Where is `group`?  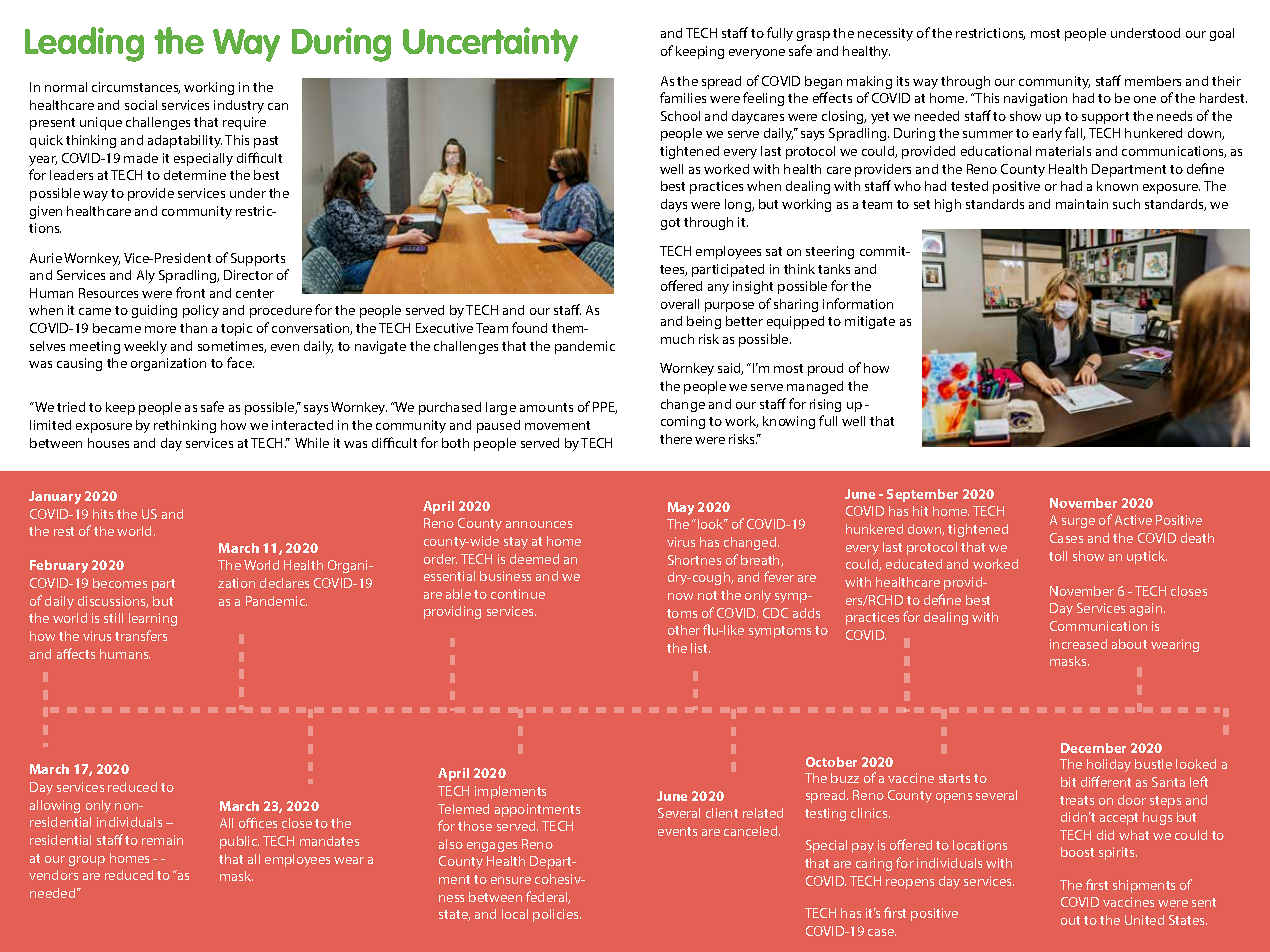
group is located at coordinates (87, 861).
